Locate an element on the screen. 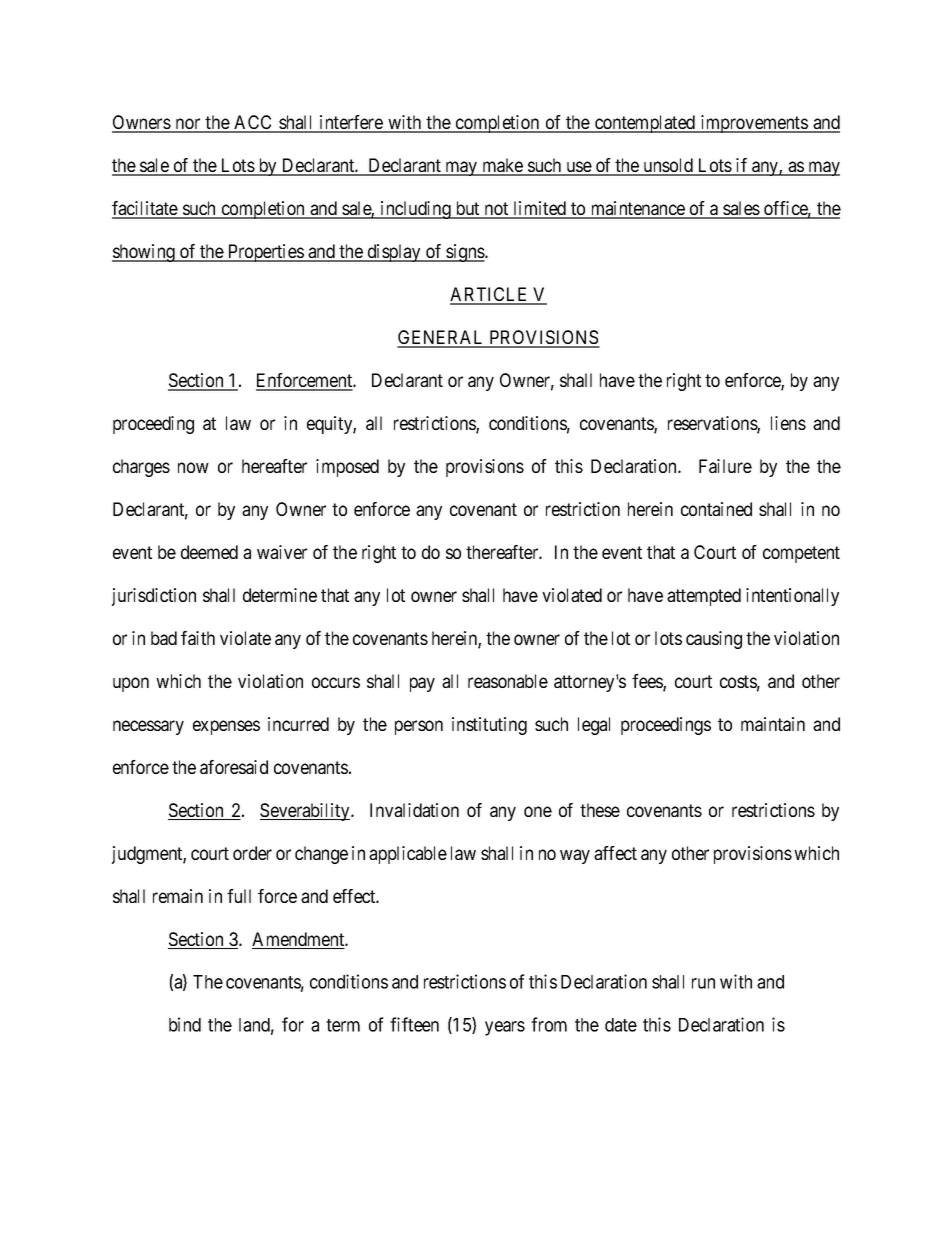 This screenshot has height=1233, width=952. nor is located at coordinates (188, 125).
